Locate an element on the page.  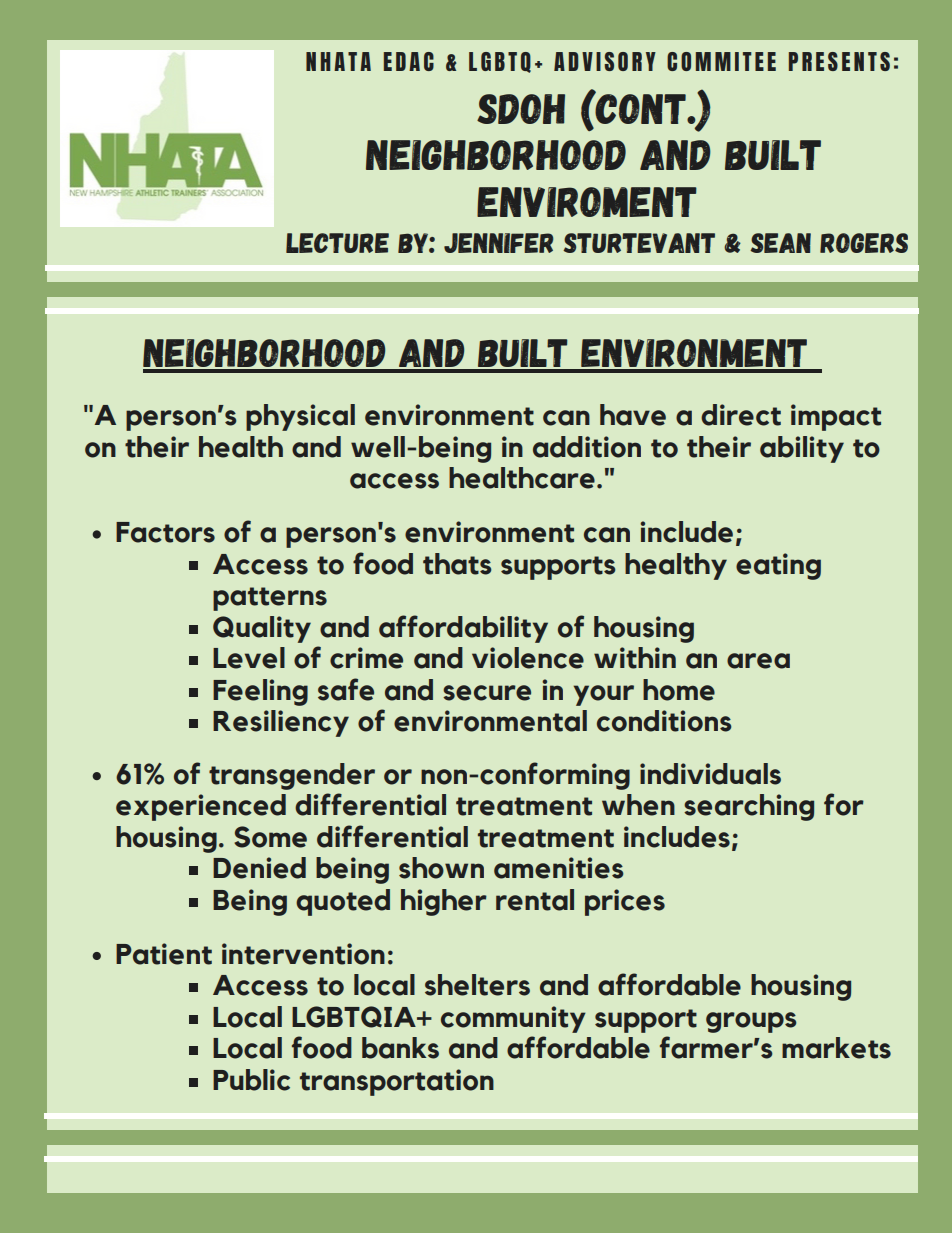
violence is located at coordinates (528, 658).
